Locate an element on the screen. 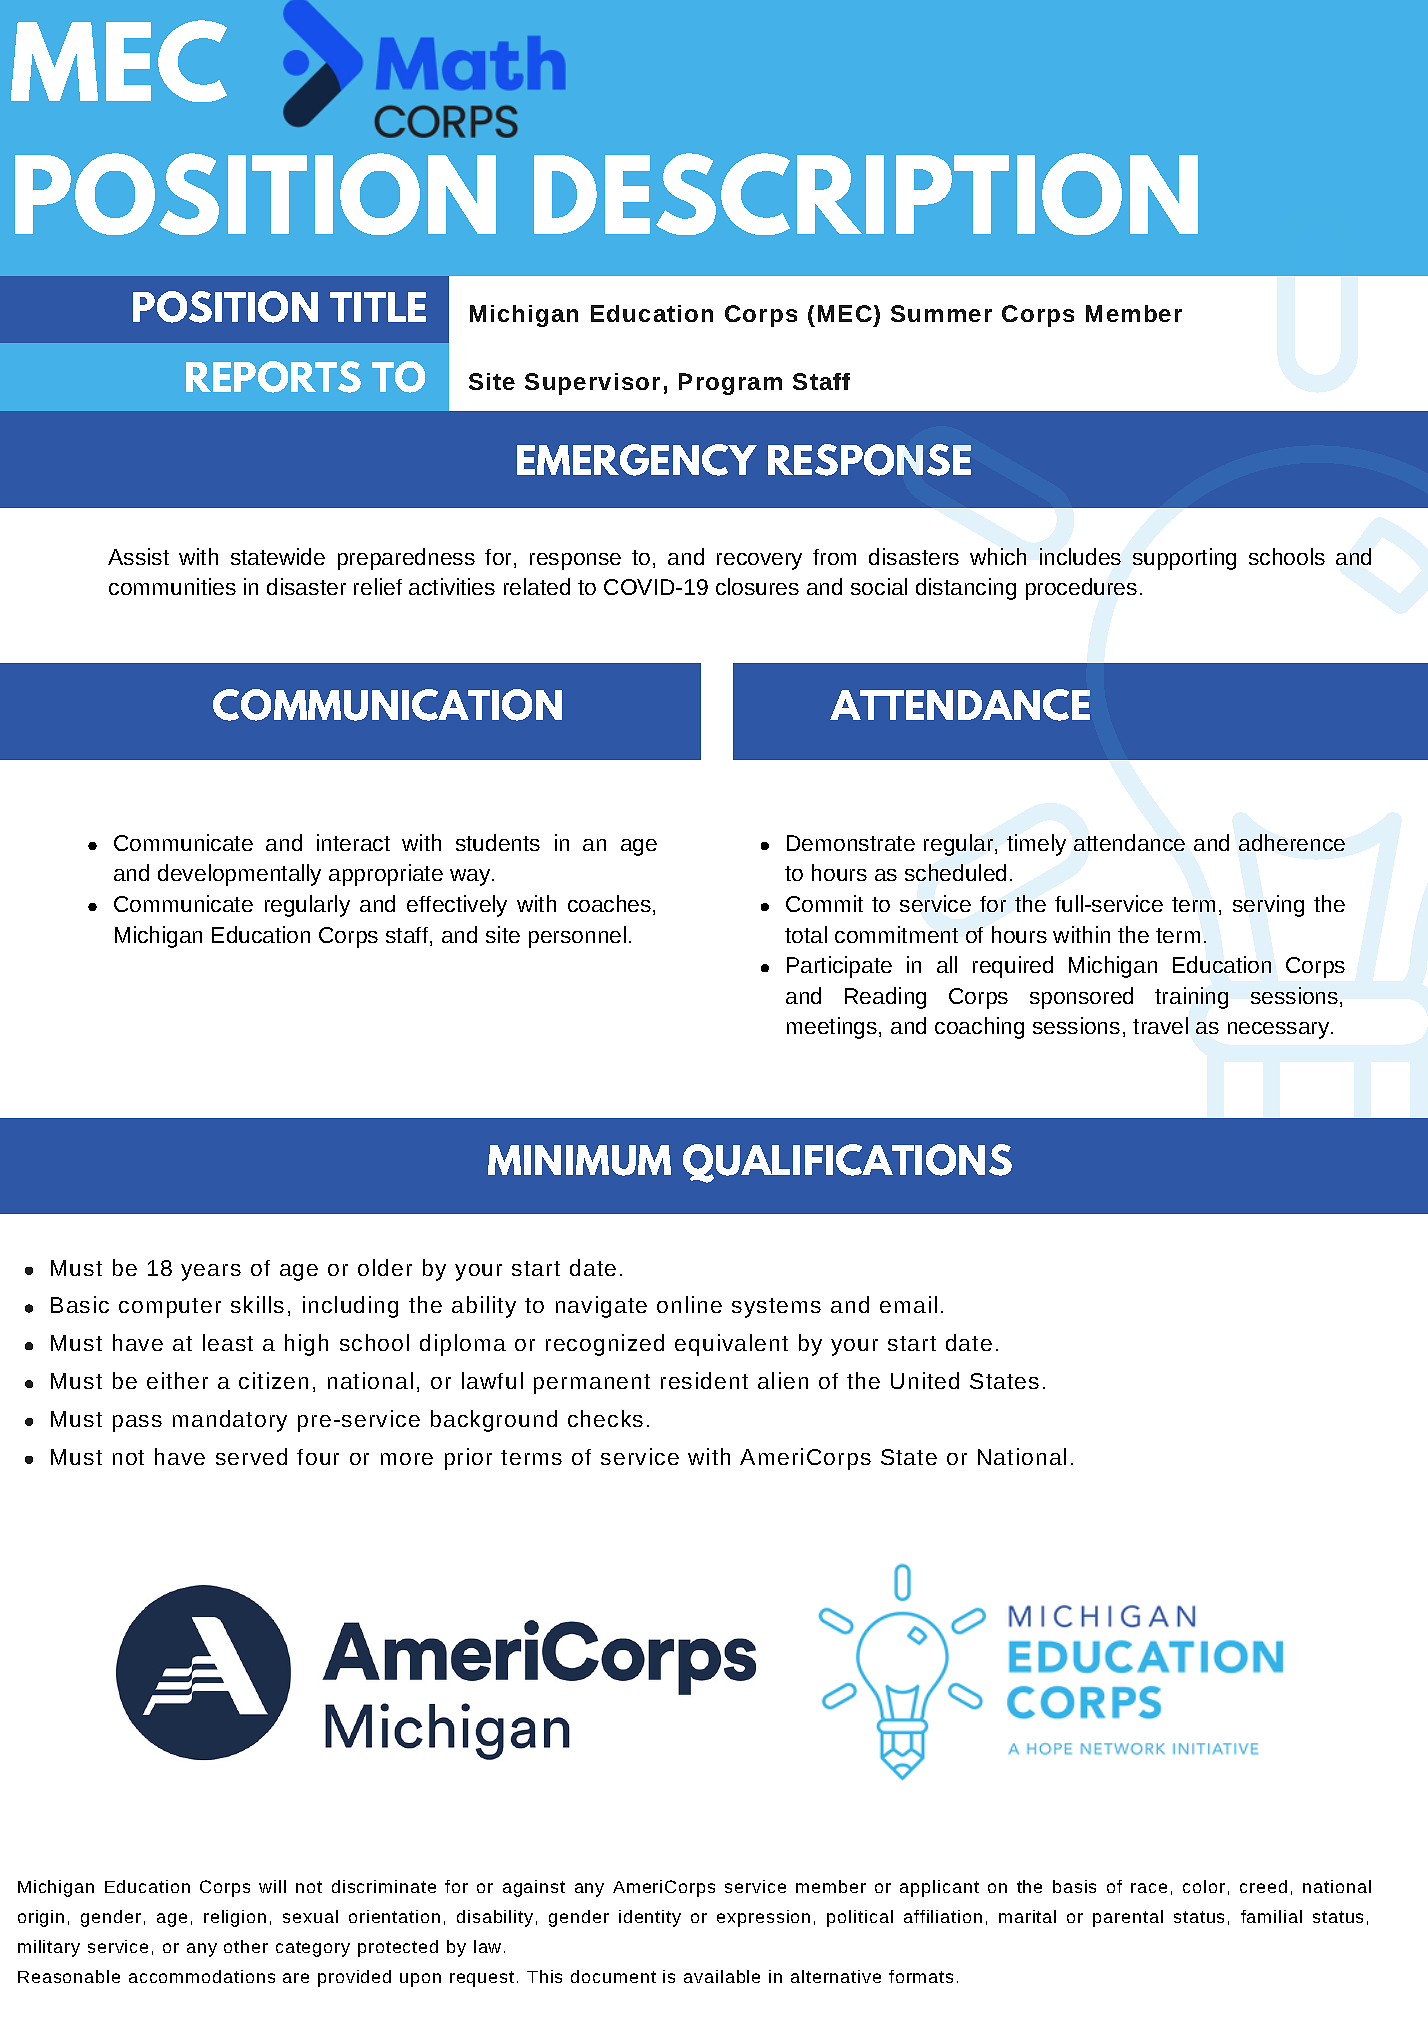 The height and width of the screenshot is (2019, 1428). Program is located at coordinates (730, 384).
